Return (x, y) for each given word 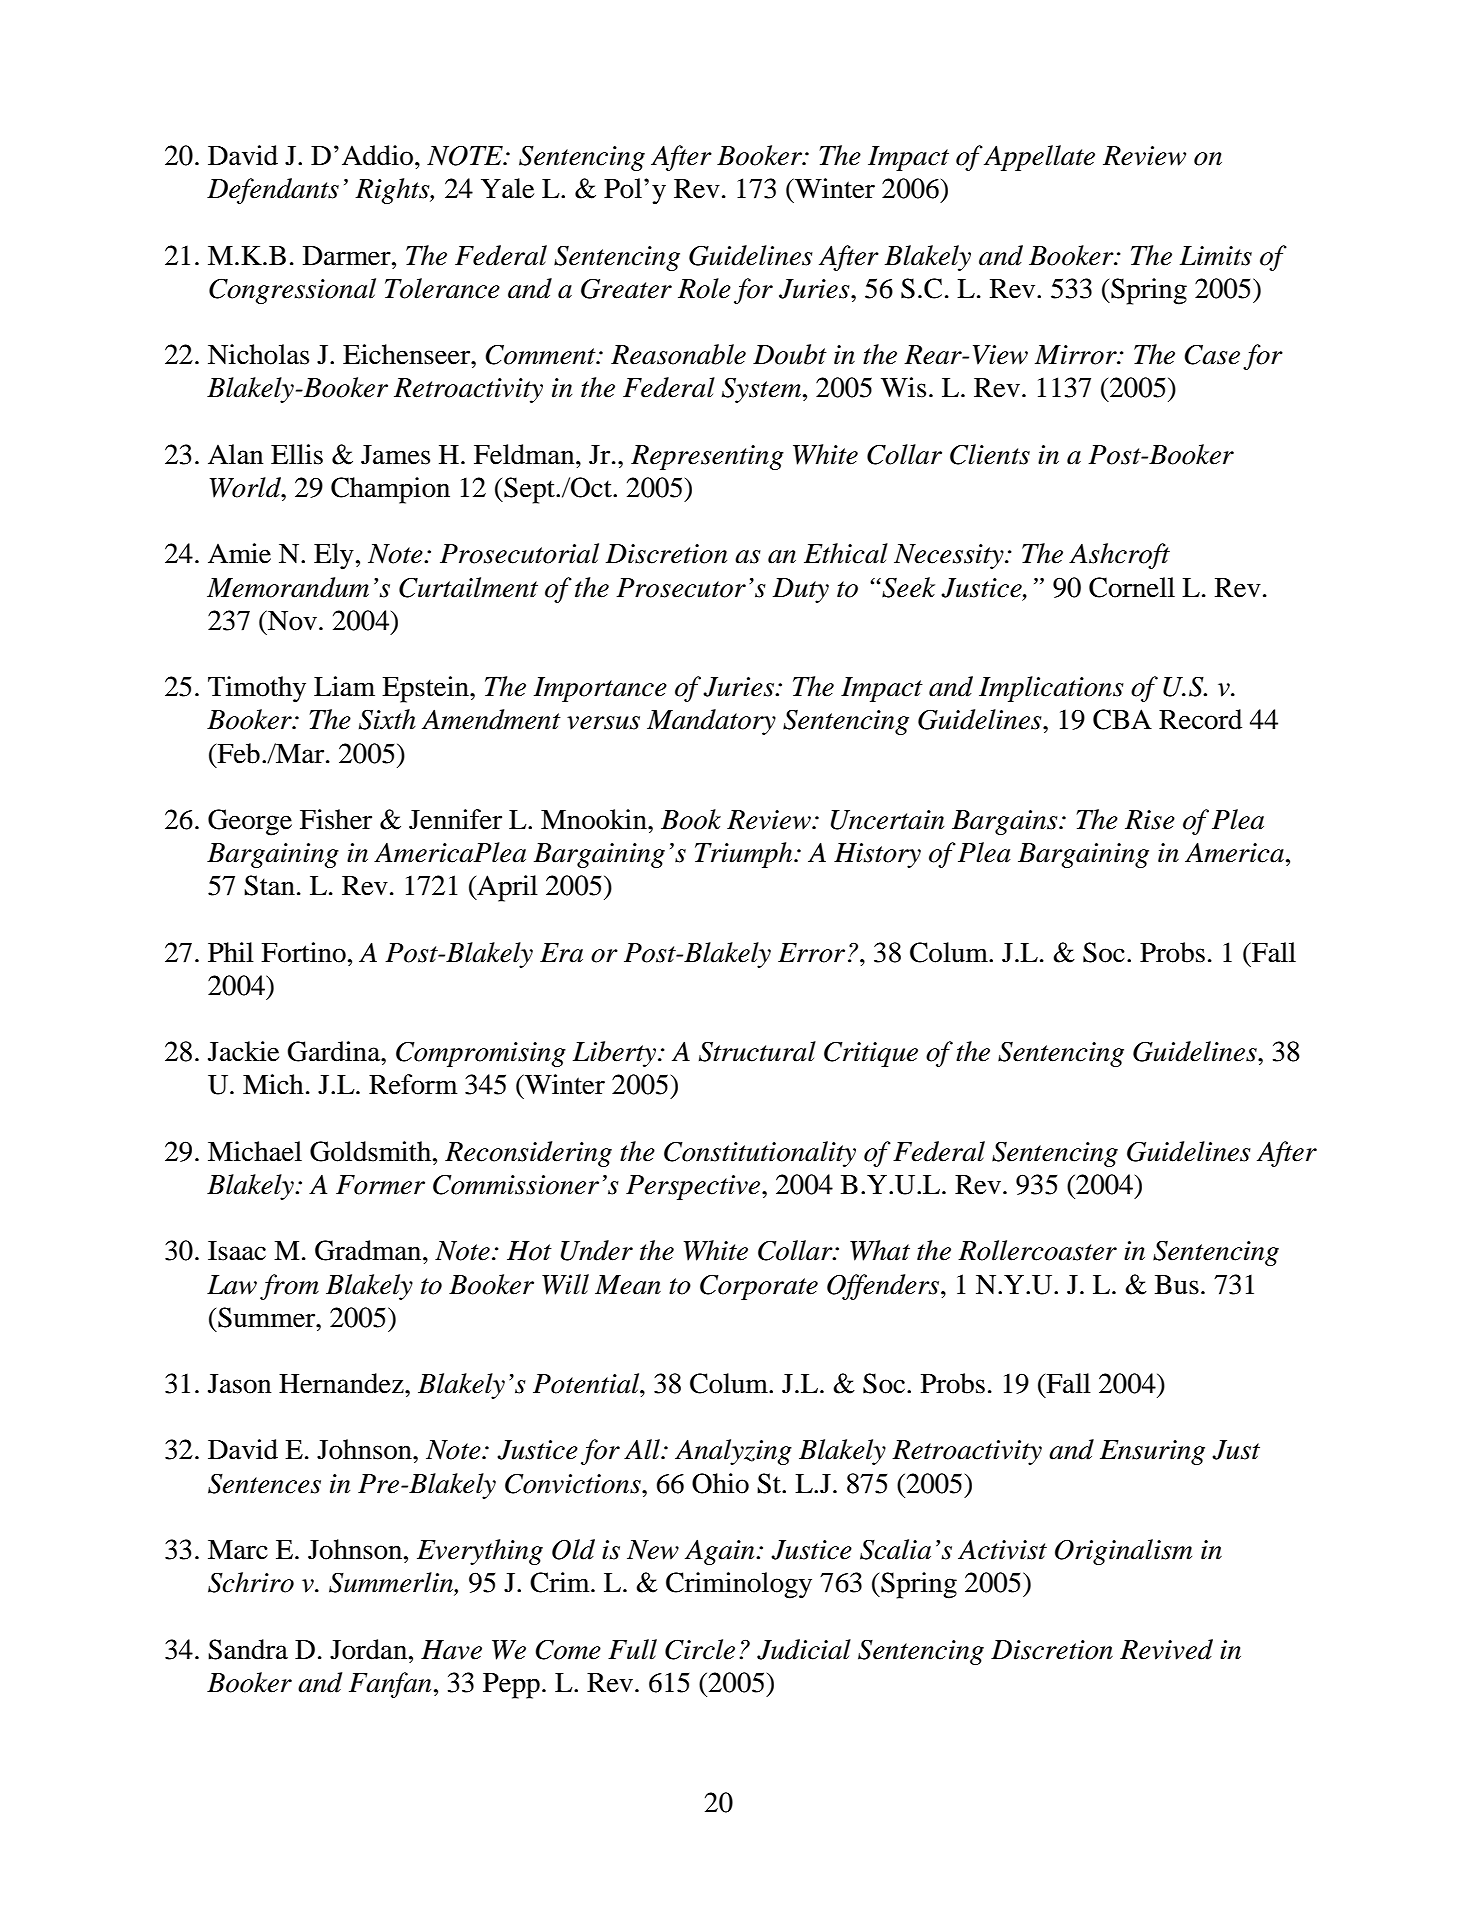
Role (704, 288)
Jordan (370, 1649)
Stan (269, 885)
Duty (801, 590)
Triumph (745, 855)
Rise (1150, 820)
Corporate (759, 1287)
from (289, 1287)
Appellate (1039, 158)
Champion (390, 490)
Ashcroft (1119, 556)
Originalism (1123, 1552)
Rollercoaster (1037, 1250)
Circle (700, 1649)
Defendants (273, 191)
